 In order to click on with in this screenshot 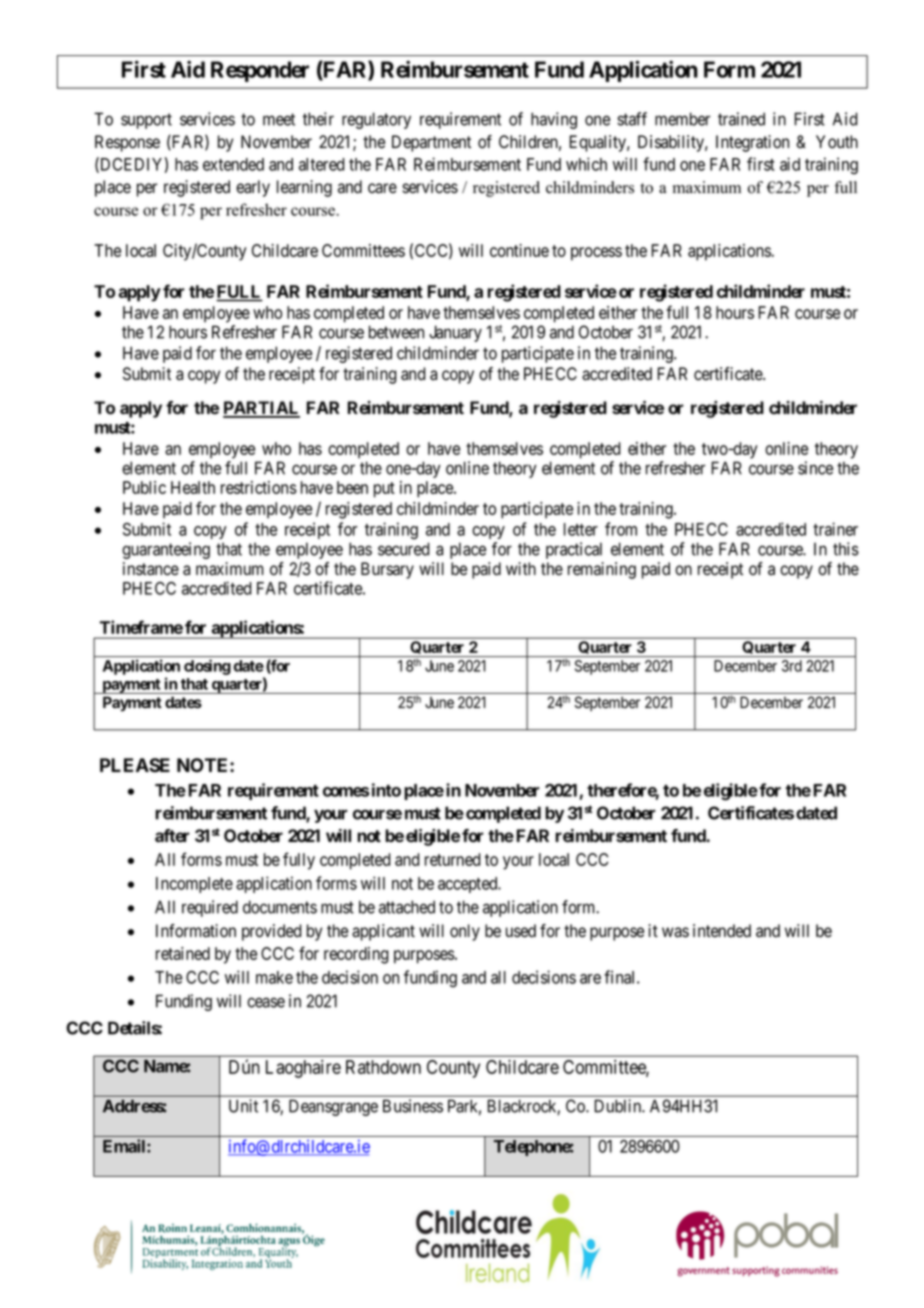, I will do `click(521, 568)`.
